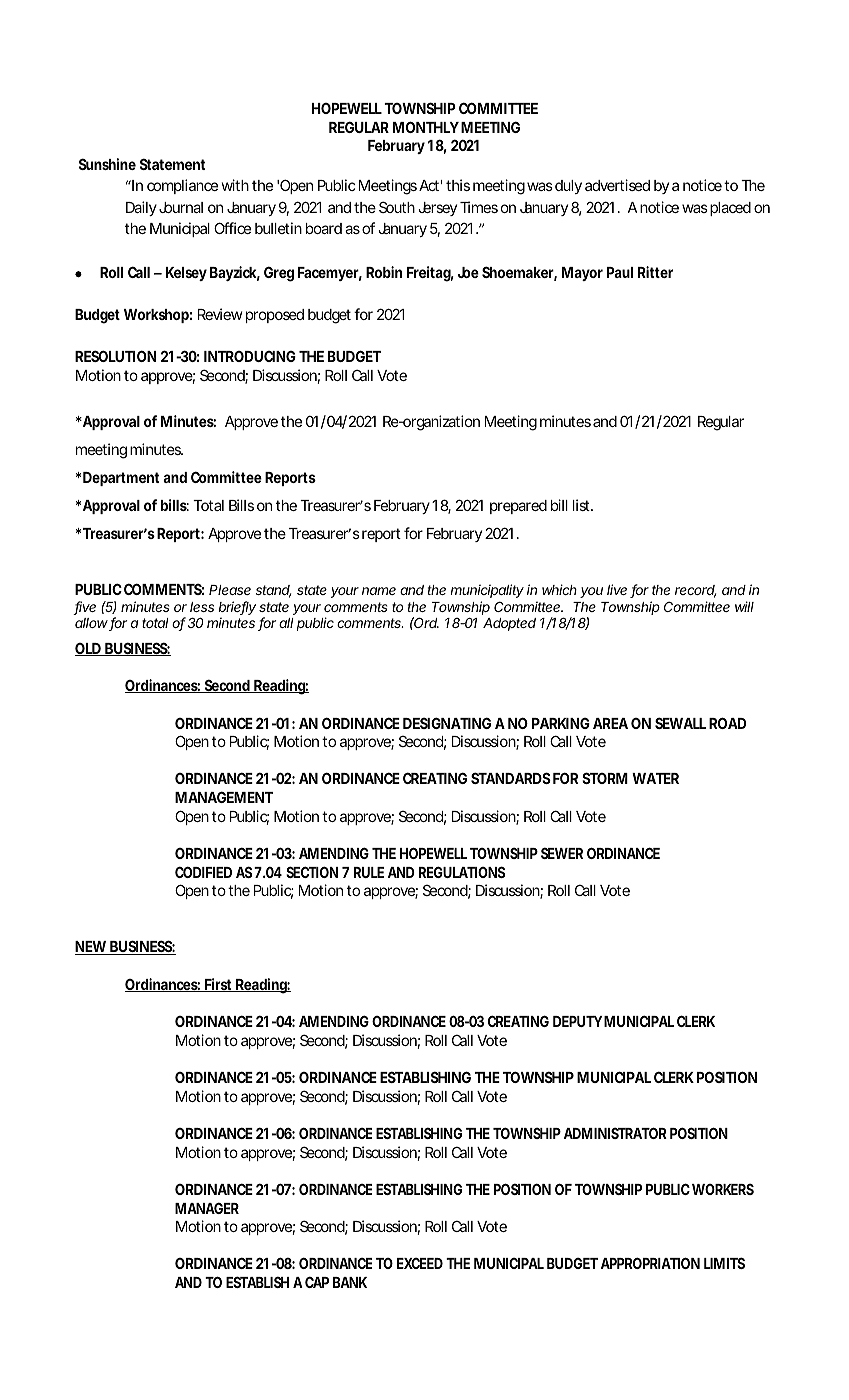 The image size is (849, 1400). I want to click on compliance, so click(182, 186).
